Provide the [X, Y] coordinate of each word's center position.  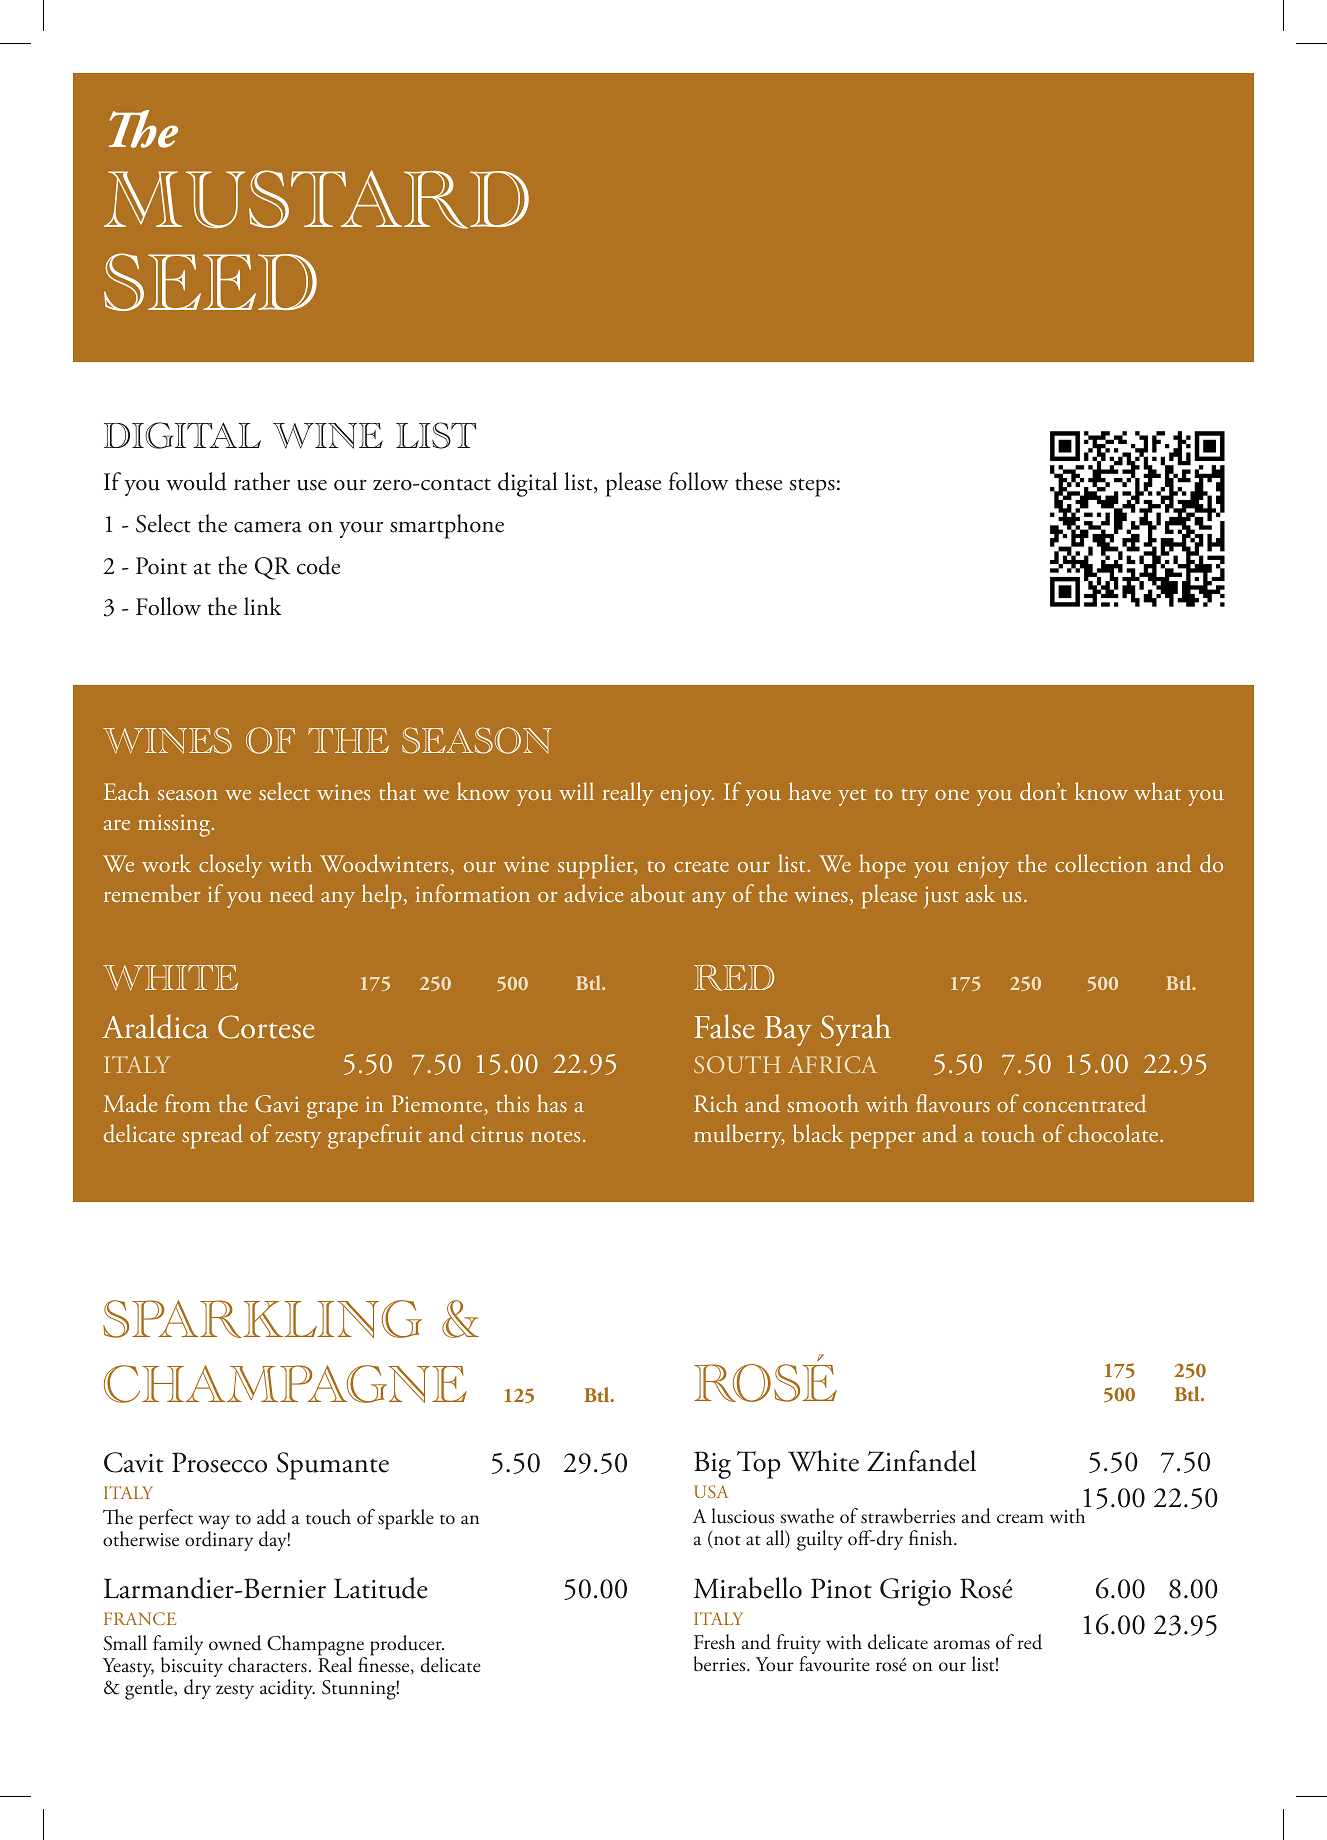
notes [555, 1136]
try [914, 797]
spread [212, 1136]
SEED [210, 282]
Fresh [714, 1642]
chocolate [1114, 1133]
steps [812, 487]
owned [235, 1643]
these [758, 481]
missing [175, 825]
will [576, 791]
